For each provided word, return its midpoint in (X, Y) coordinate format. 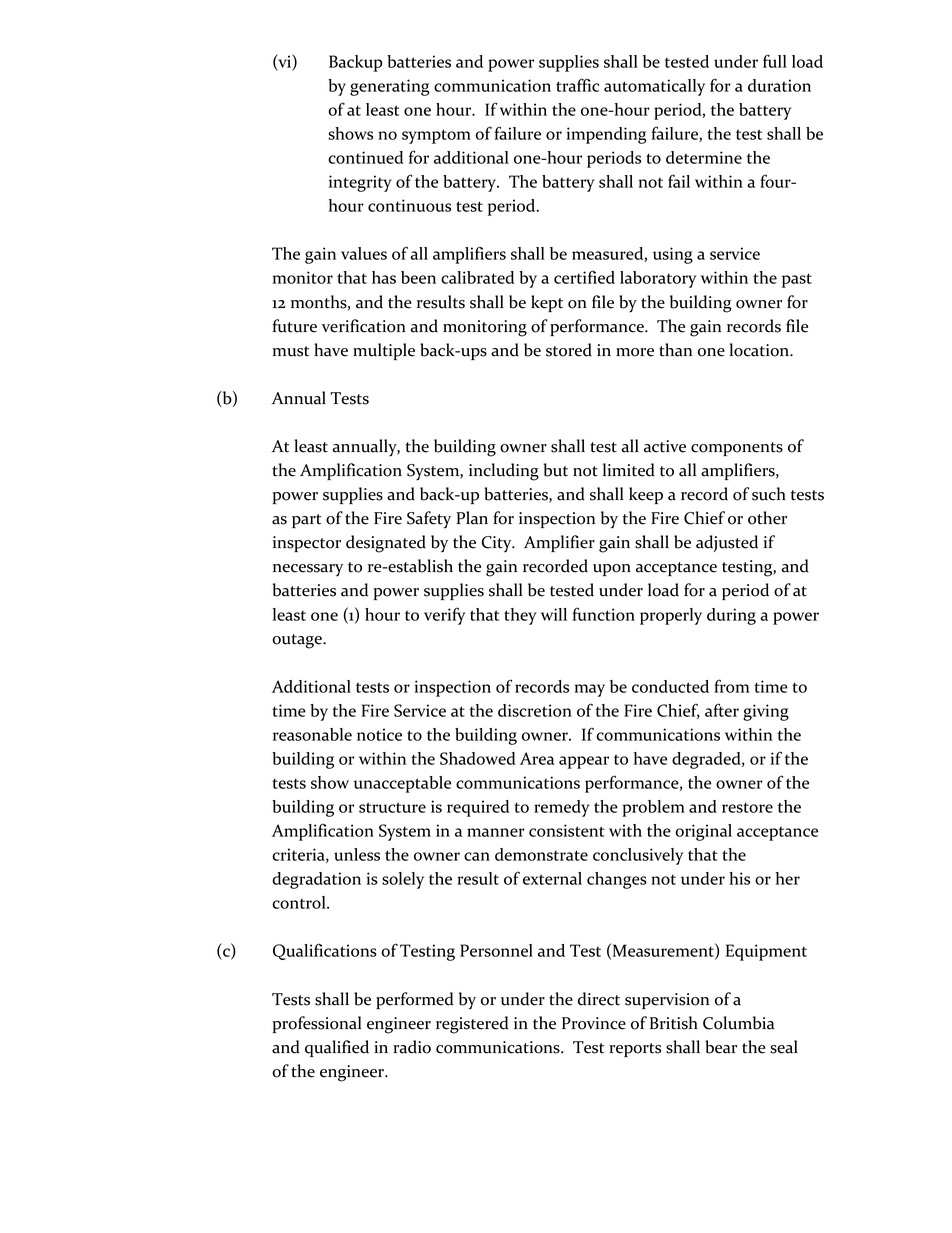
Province (594, 1023)
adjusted (727, 543)
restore (747, 807)
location (760, 350)
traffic (577, 85)
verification (364, 326)
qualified (337, 1048)
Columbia (738, 1023)
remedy (561, 808)
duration (779, 85)
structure (392, 807)
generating (390, 87)
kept (547, 303)
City (498, 544)
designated (386, 544)
